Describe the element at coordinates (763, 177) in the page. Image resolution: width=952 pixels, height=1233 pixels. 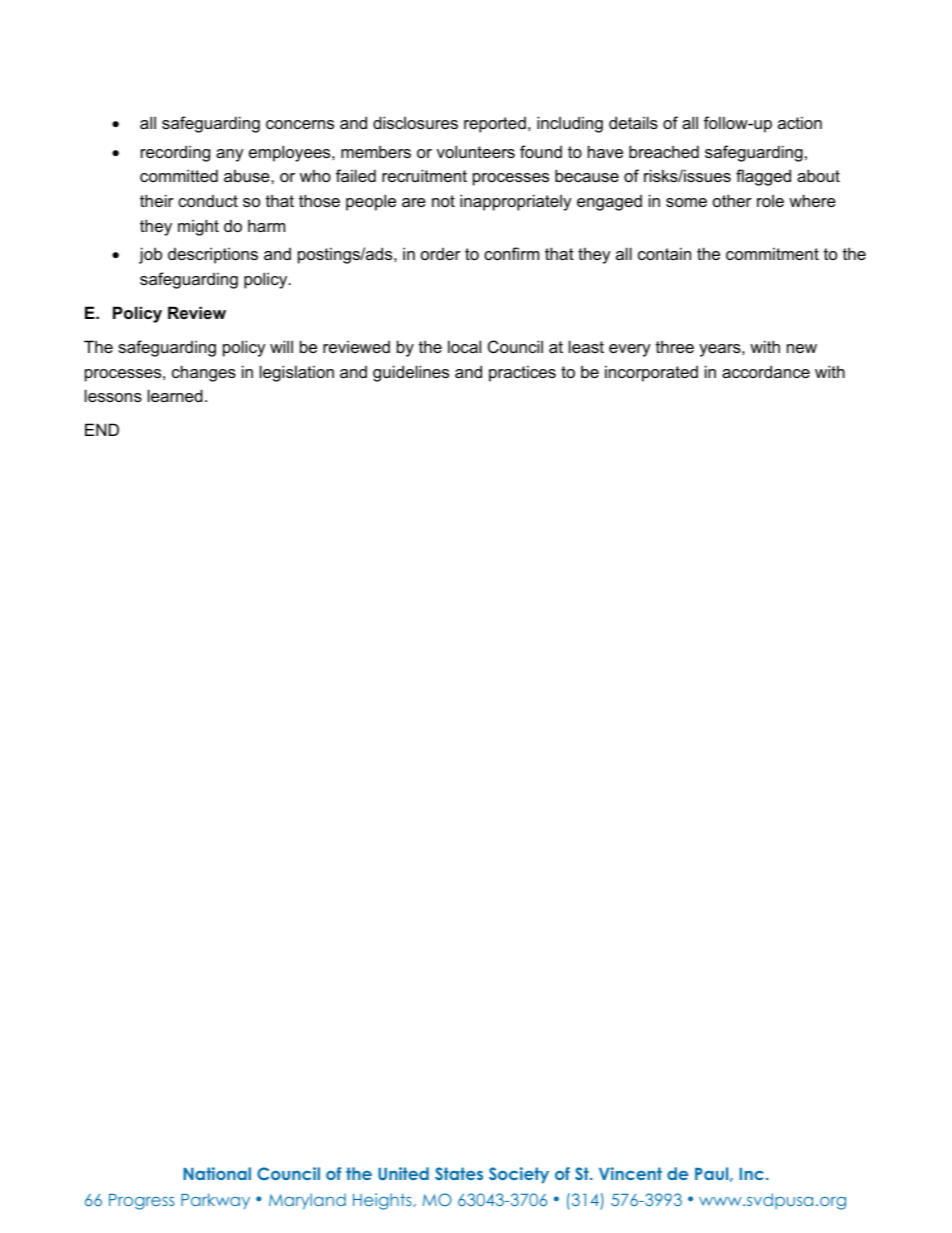
I see `flagged` at that location.
